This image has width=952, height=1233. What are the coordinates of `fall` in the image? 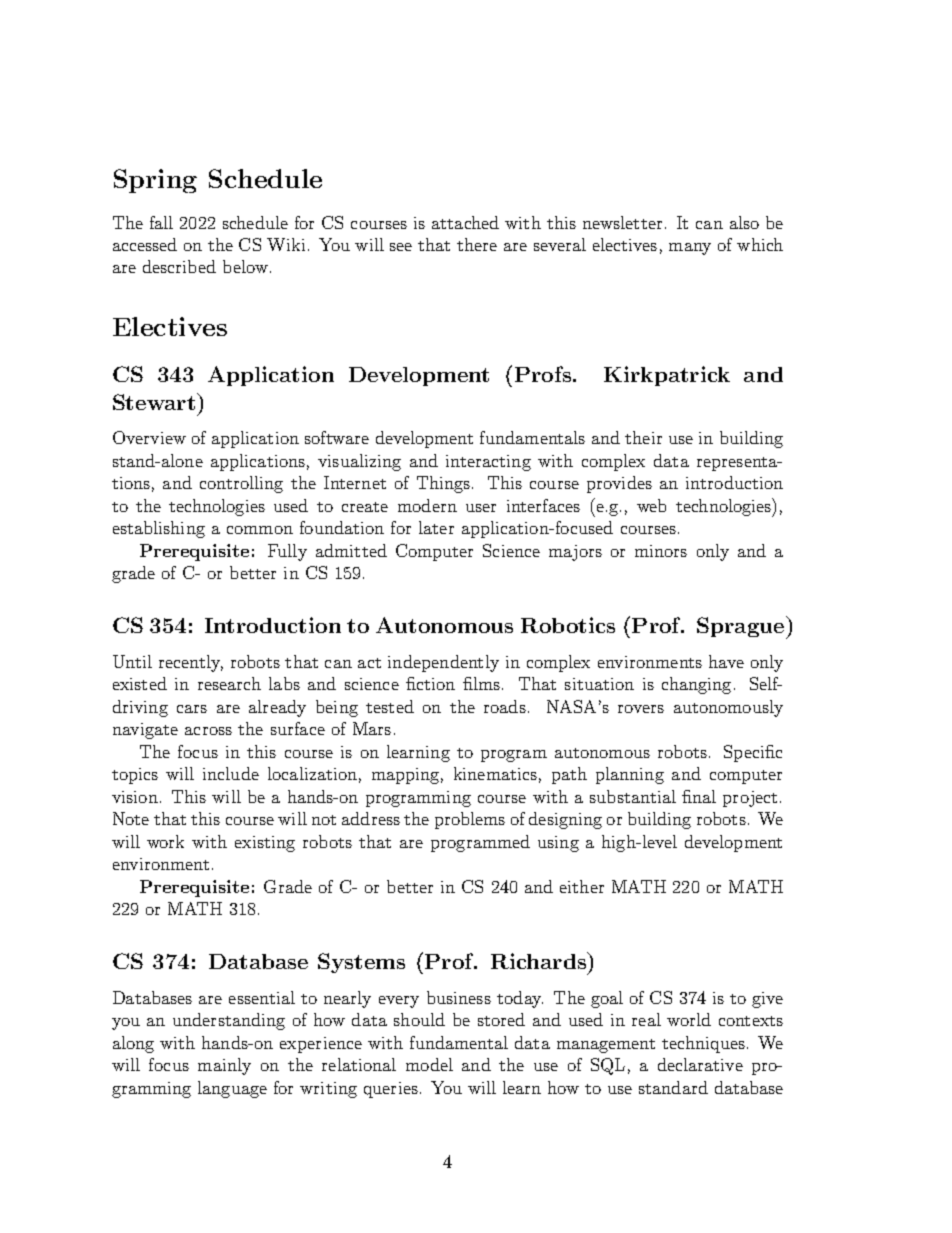 It's located at (161, 222).
